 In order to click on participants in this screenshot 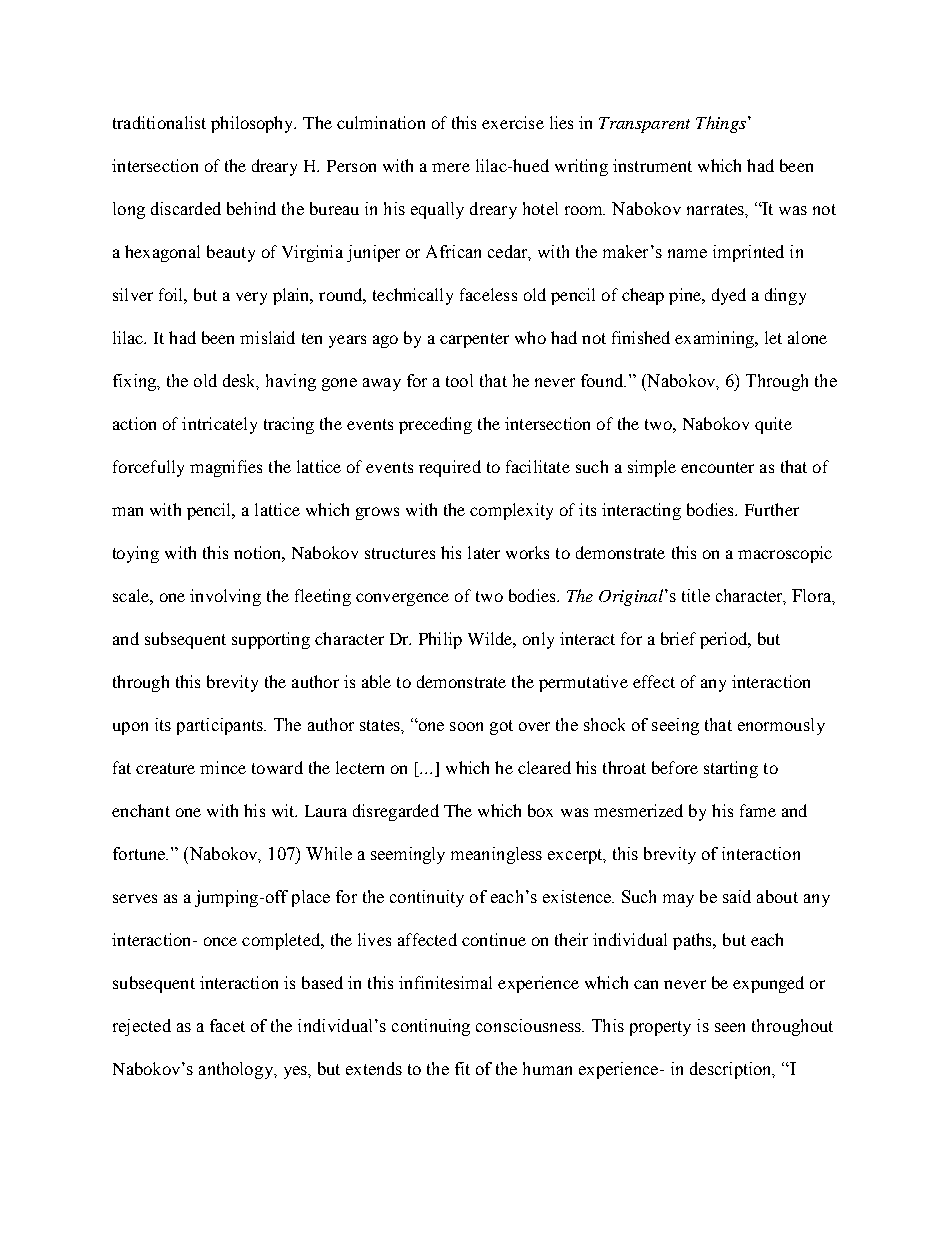, I will do `click(221, 726)`.
